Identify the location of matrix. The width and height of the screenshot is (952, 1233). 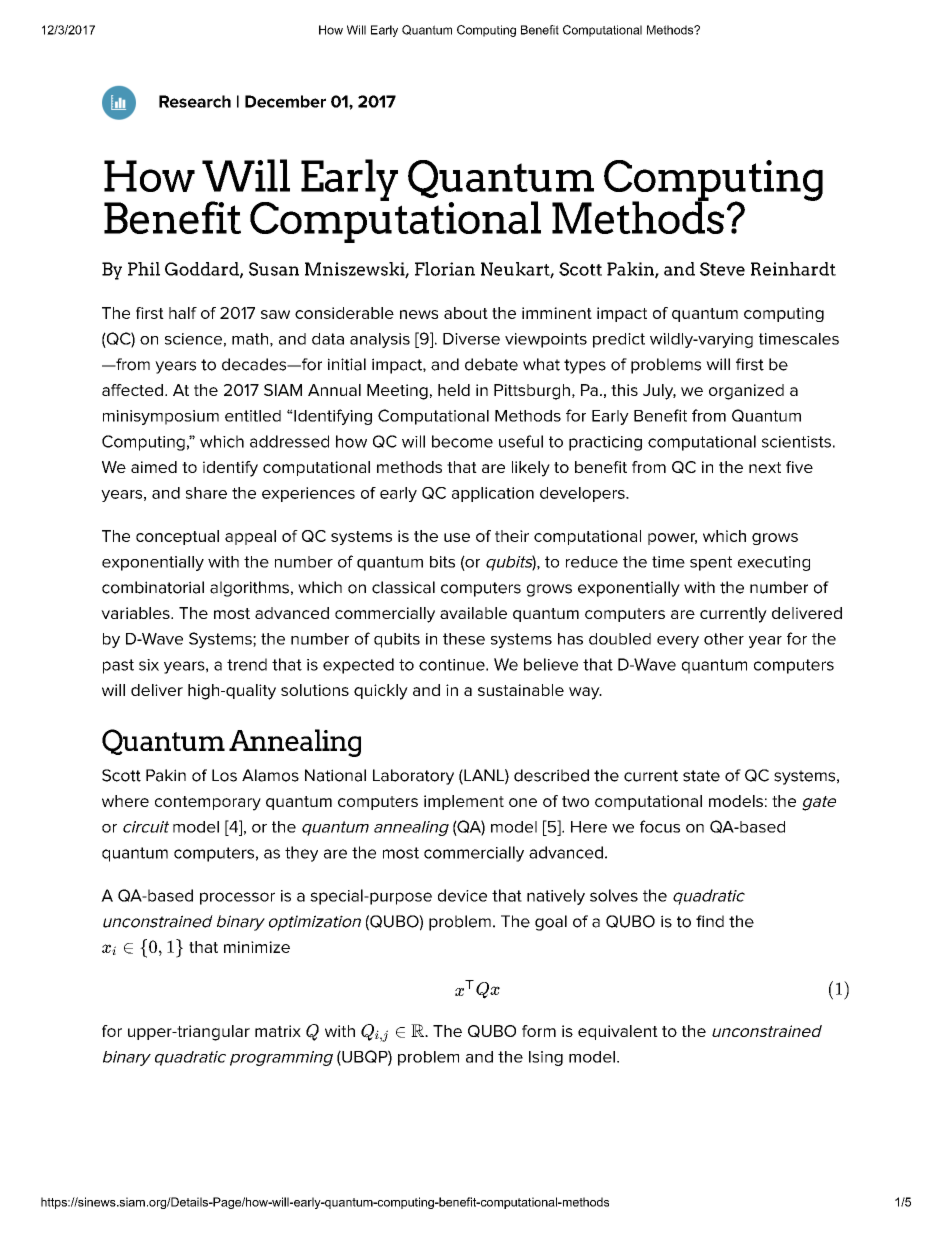
(278, 1031).
